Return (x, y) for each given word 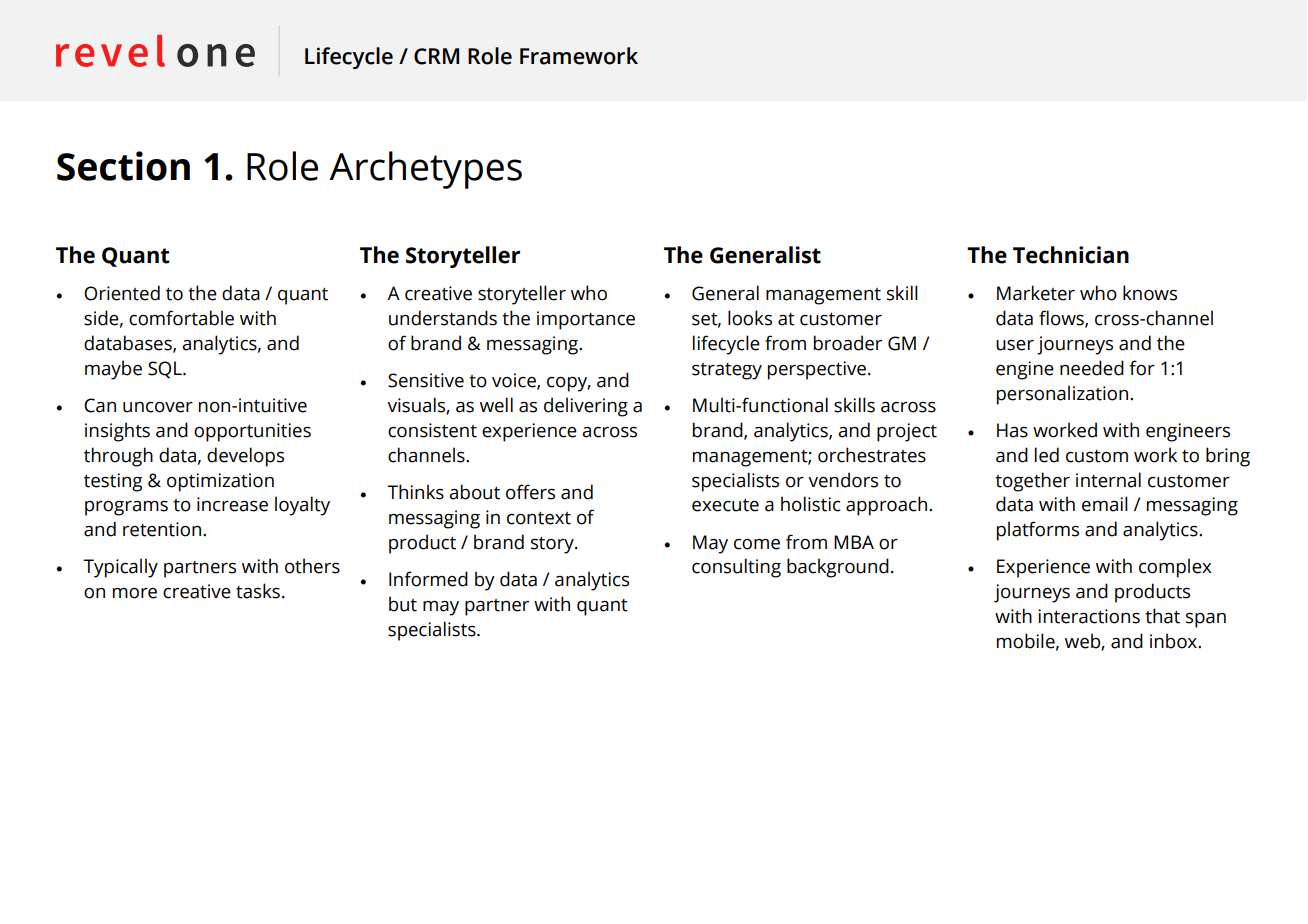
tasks (258, 591)
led (1047, 455)
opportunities (252, 432)
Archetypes (425, 170)
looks (750, 318)
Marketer (1036, 293)
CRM (436, 56)
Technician (1071, 255)
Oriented (122, 293)
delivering (586, 407)
